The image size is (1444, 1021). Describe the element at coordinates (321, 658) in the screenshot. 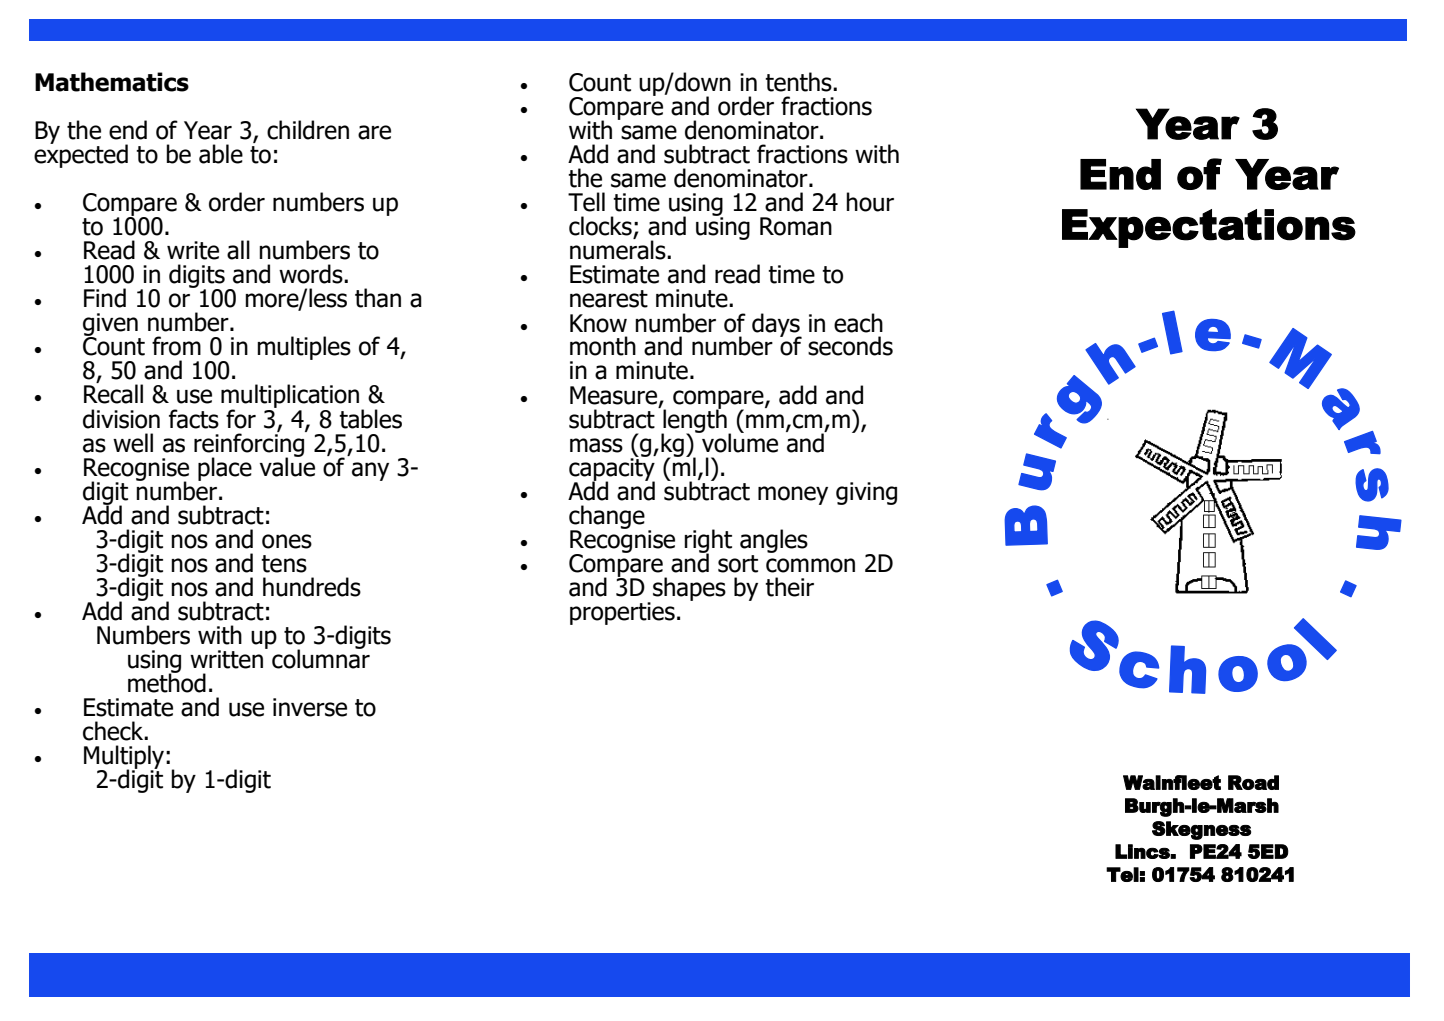

I see `columnar` at that location.
